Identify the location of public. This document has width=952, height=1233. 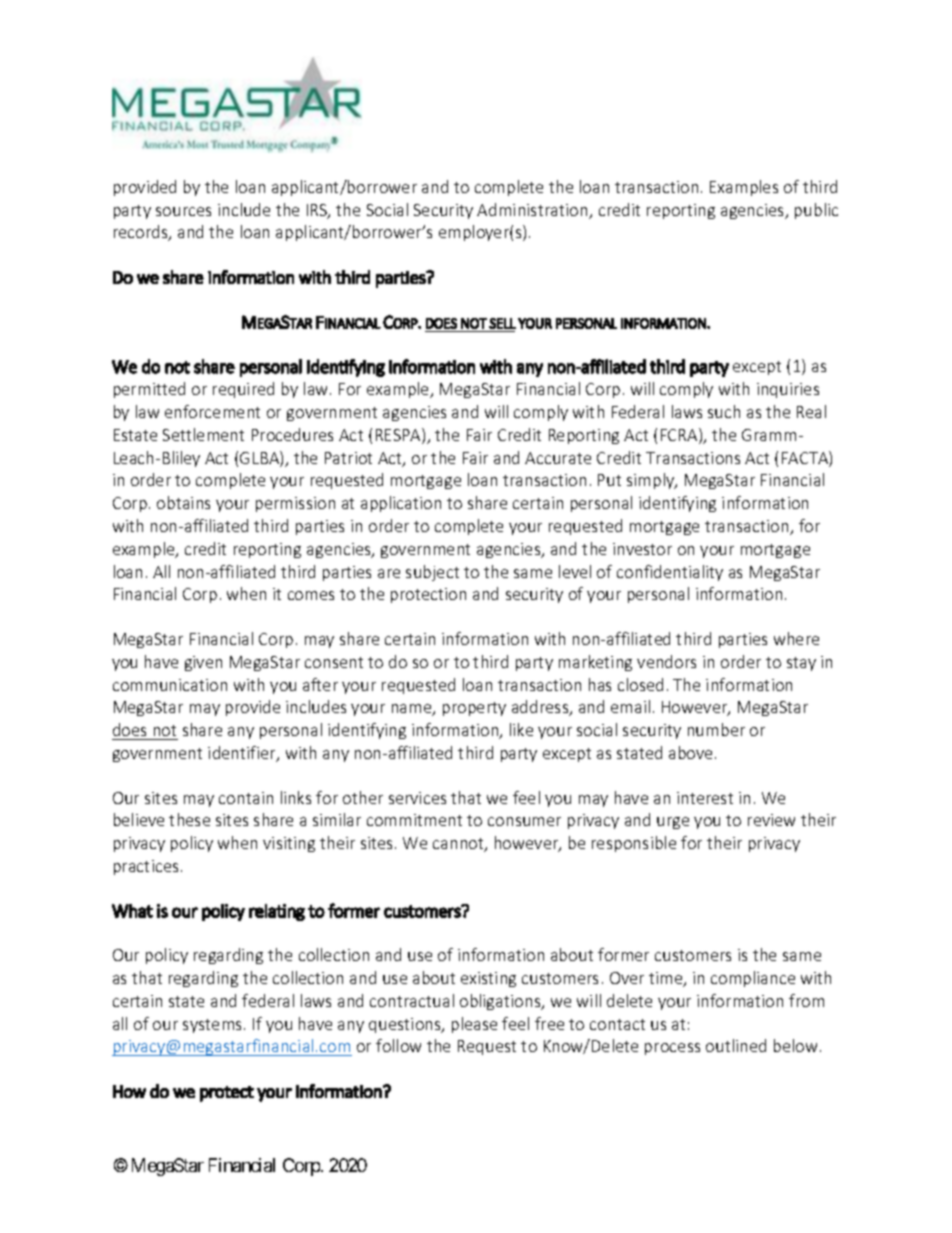
(816, 211).
